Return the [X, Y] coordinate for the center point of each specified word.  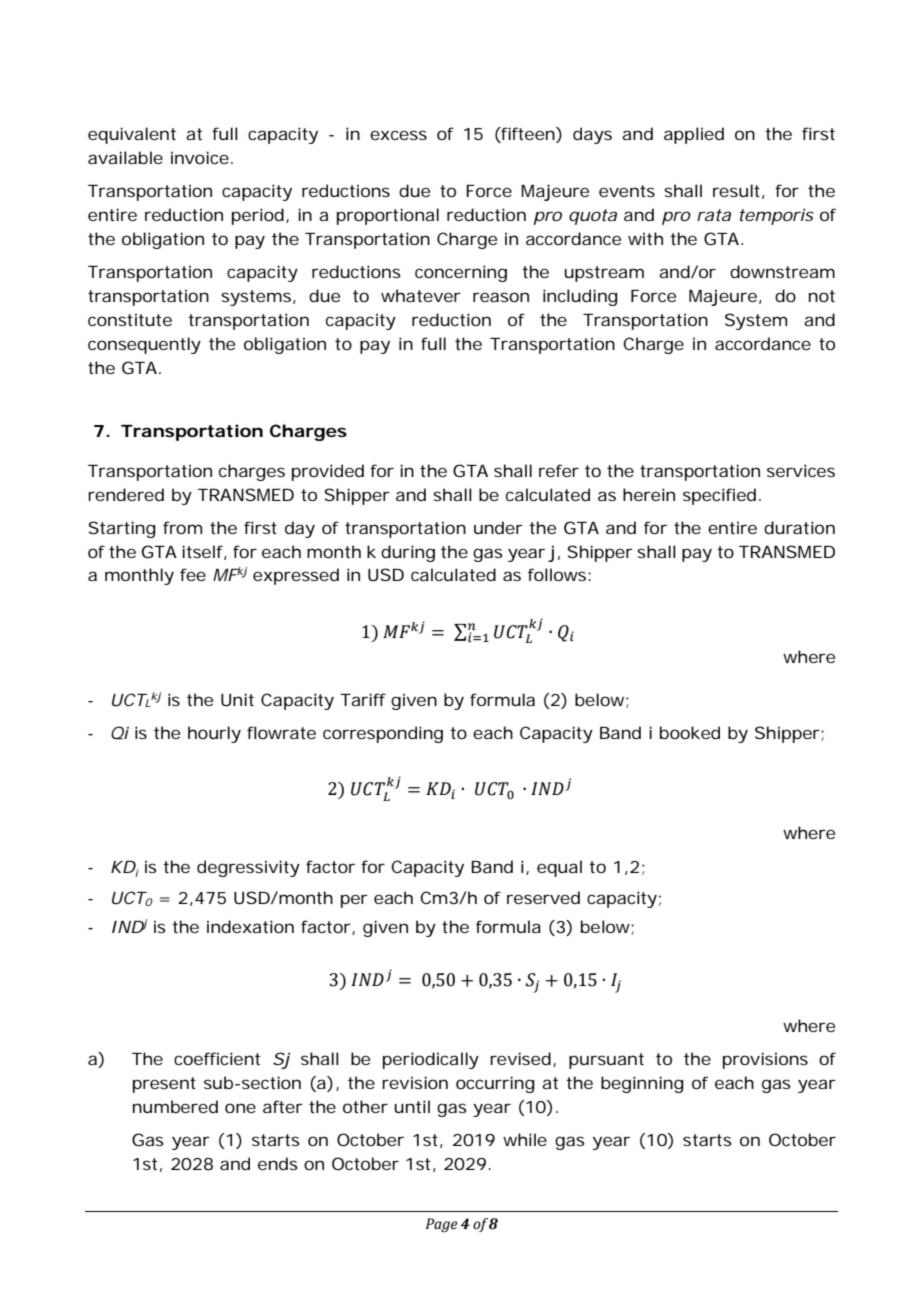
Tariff [363, 699]
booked [690, 732]
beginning [642, 1084]
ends [278, 1163]
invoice [200, 157]
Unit [237, 699]
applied [694, 135]
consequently [144, 345]
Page [441, 1225]
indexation [250, 926]
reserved [543, 897]
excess [398, 135]
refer [559, 470]
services [801, 470]
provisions [765, 1060]
